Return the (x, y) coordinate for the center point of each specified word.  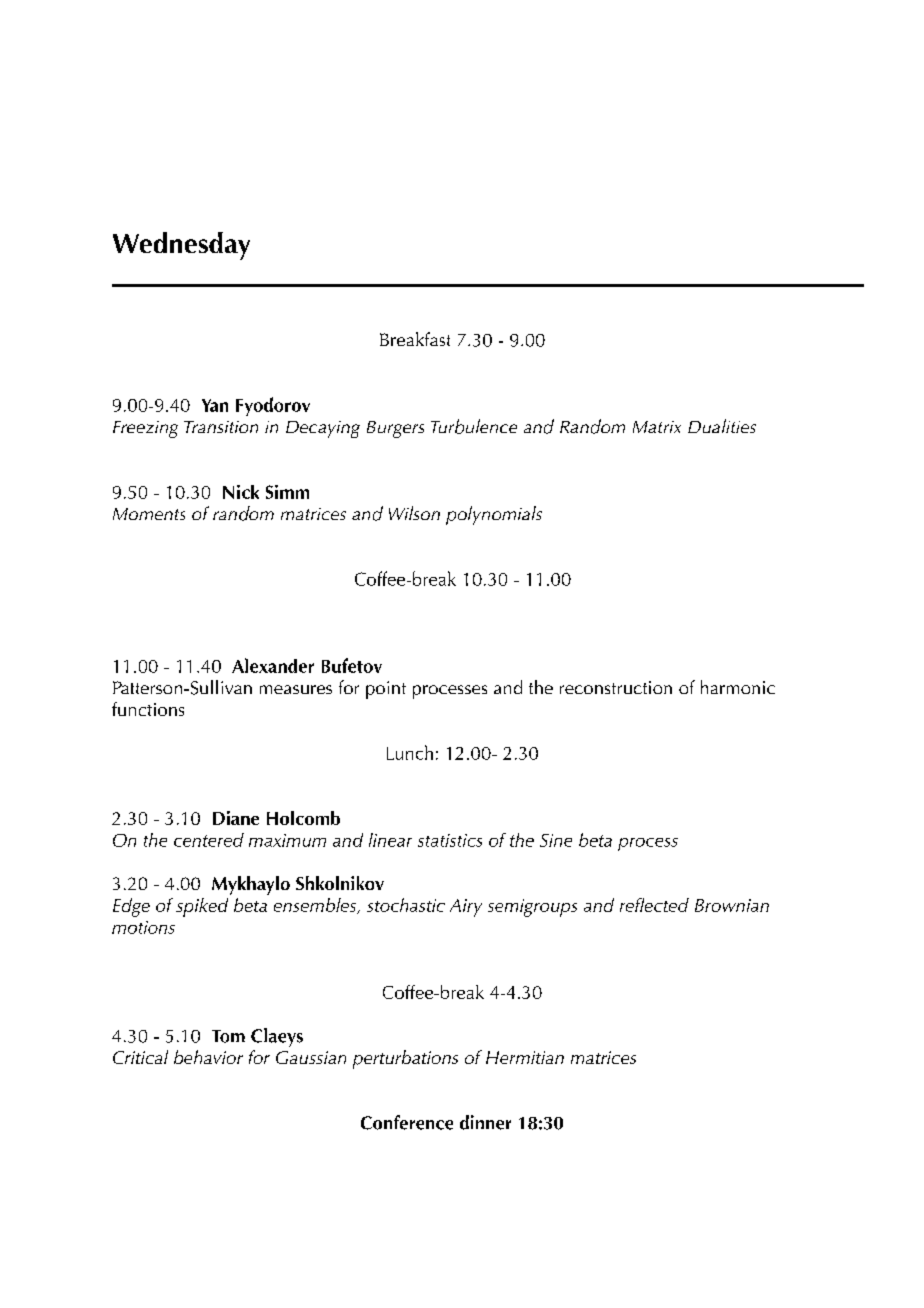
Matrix (657, 427)
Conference (407, 1122)
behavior (208, 1057)
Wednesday (181, 246)
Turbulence (474, 426)
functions (148, 709)
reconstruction (616, 687)
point (386, 690)
